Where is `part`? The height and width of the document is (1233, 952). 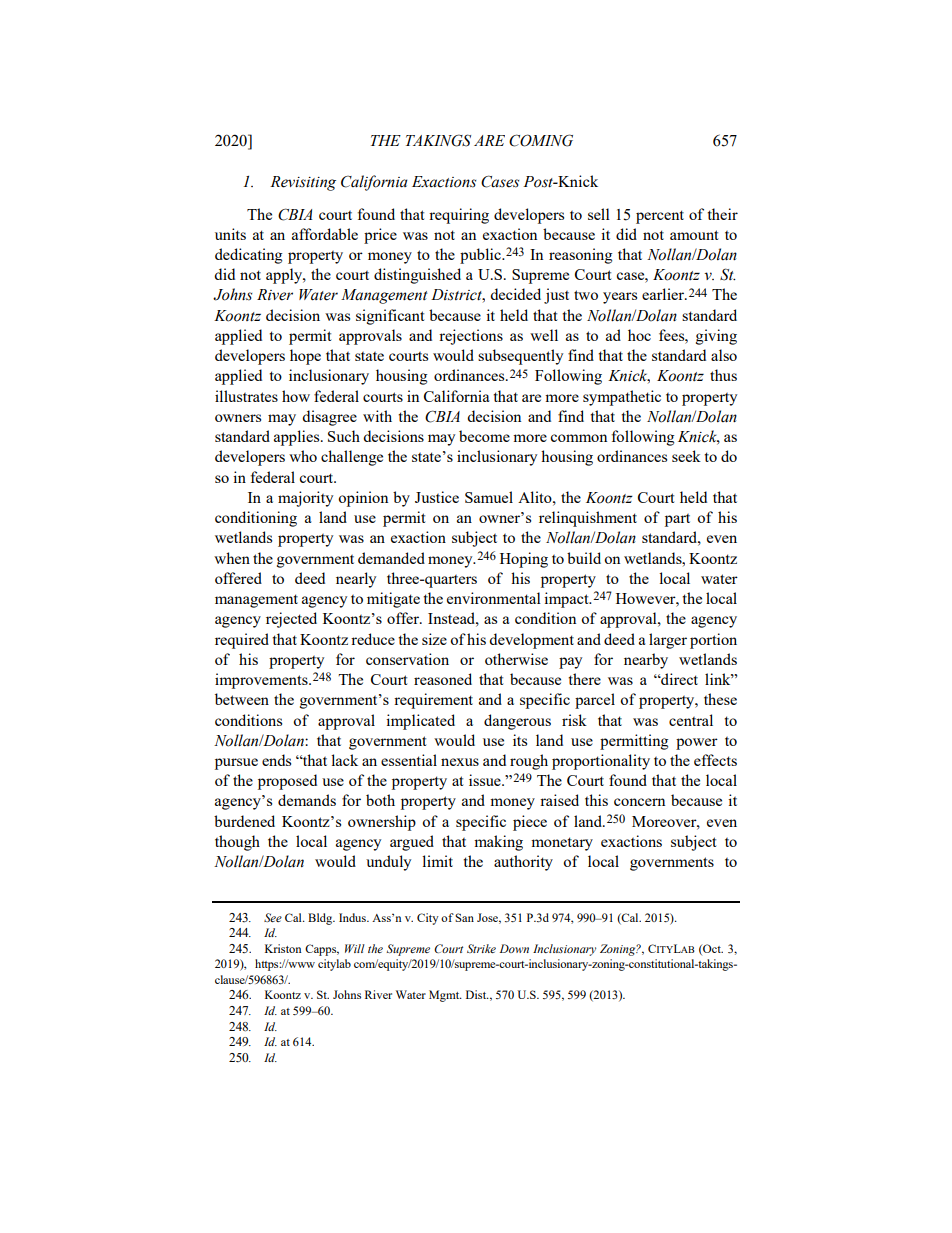
part is located at coordinates (677, 520).
